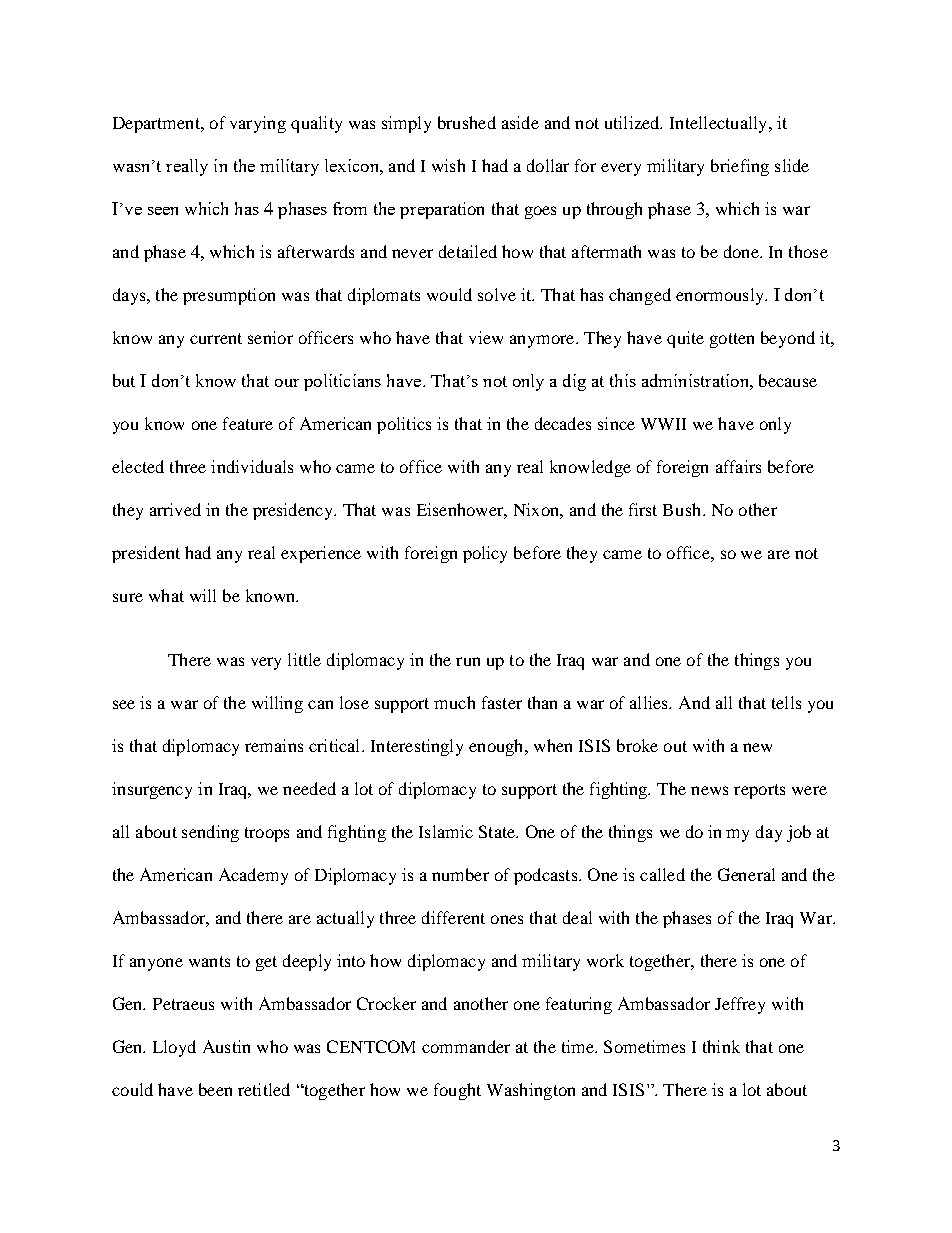  Describe the element at coordinates (696, 380) in the screenshot. I see `administration` at that location.
